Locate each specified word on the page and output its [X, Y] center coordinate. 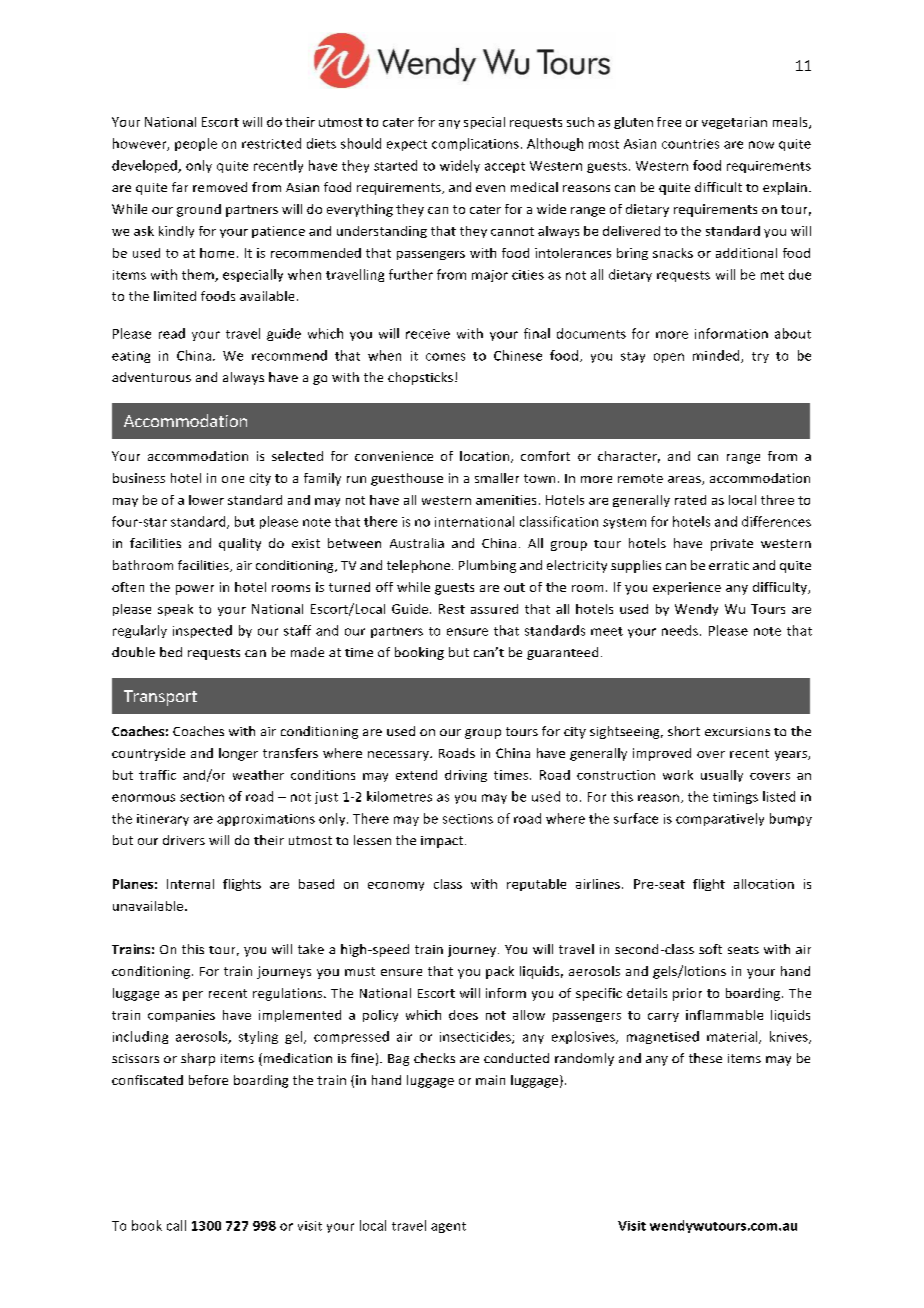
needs [680, 630]
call [176, 1225]
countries [690, 144]
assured [494, 609]
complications [475, 144]
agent [448, 1227]
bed [171, 652]
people [196, 144]
